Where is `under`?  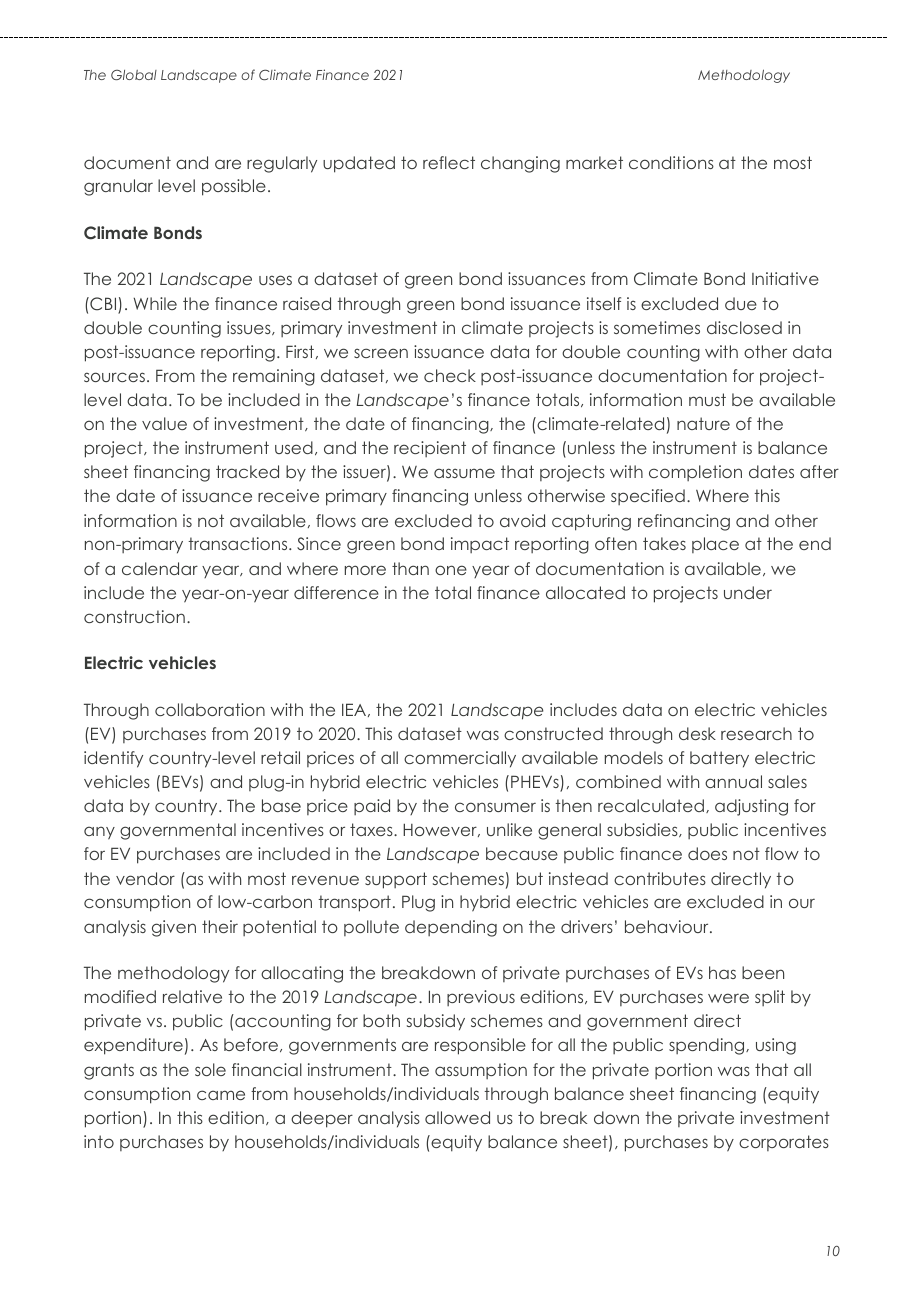
under is located at coordinates (748, 592).
